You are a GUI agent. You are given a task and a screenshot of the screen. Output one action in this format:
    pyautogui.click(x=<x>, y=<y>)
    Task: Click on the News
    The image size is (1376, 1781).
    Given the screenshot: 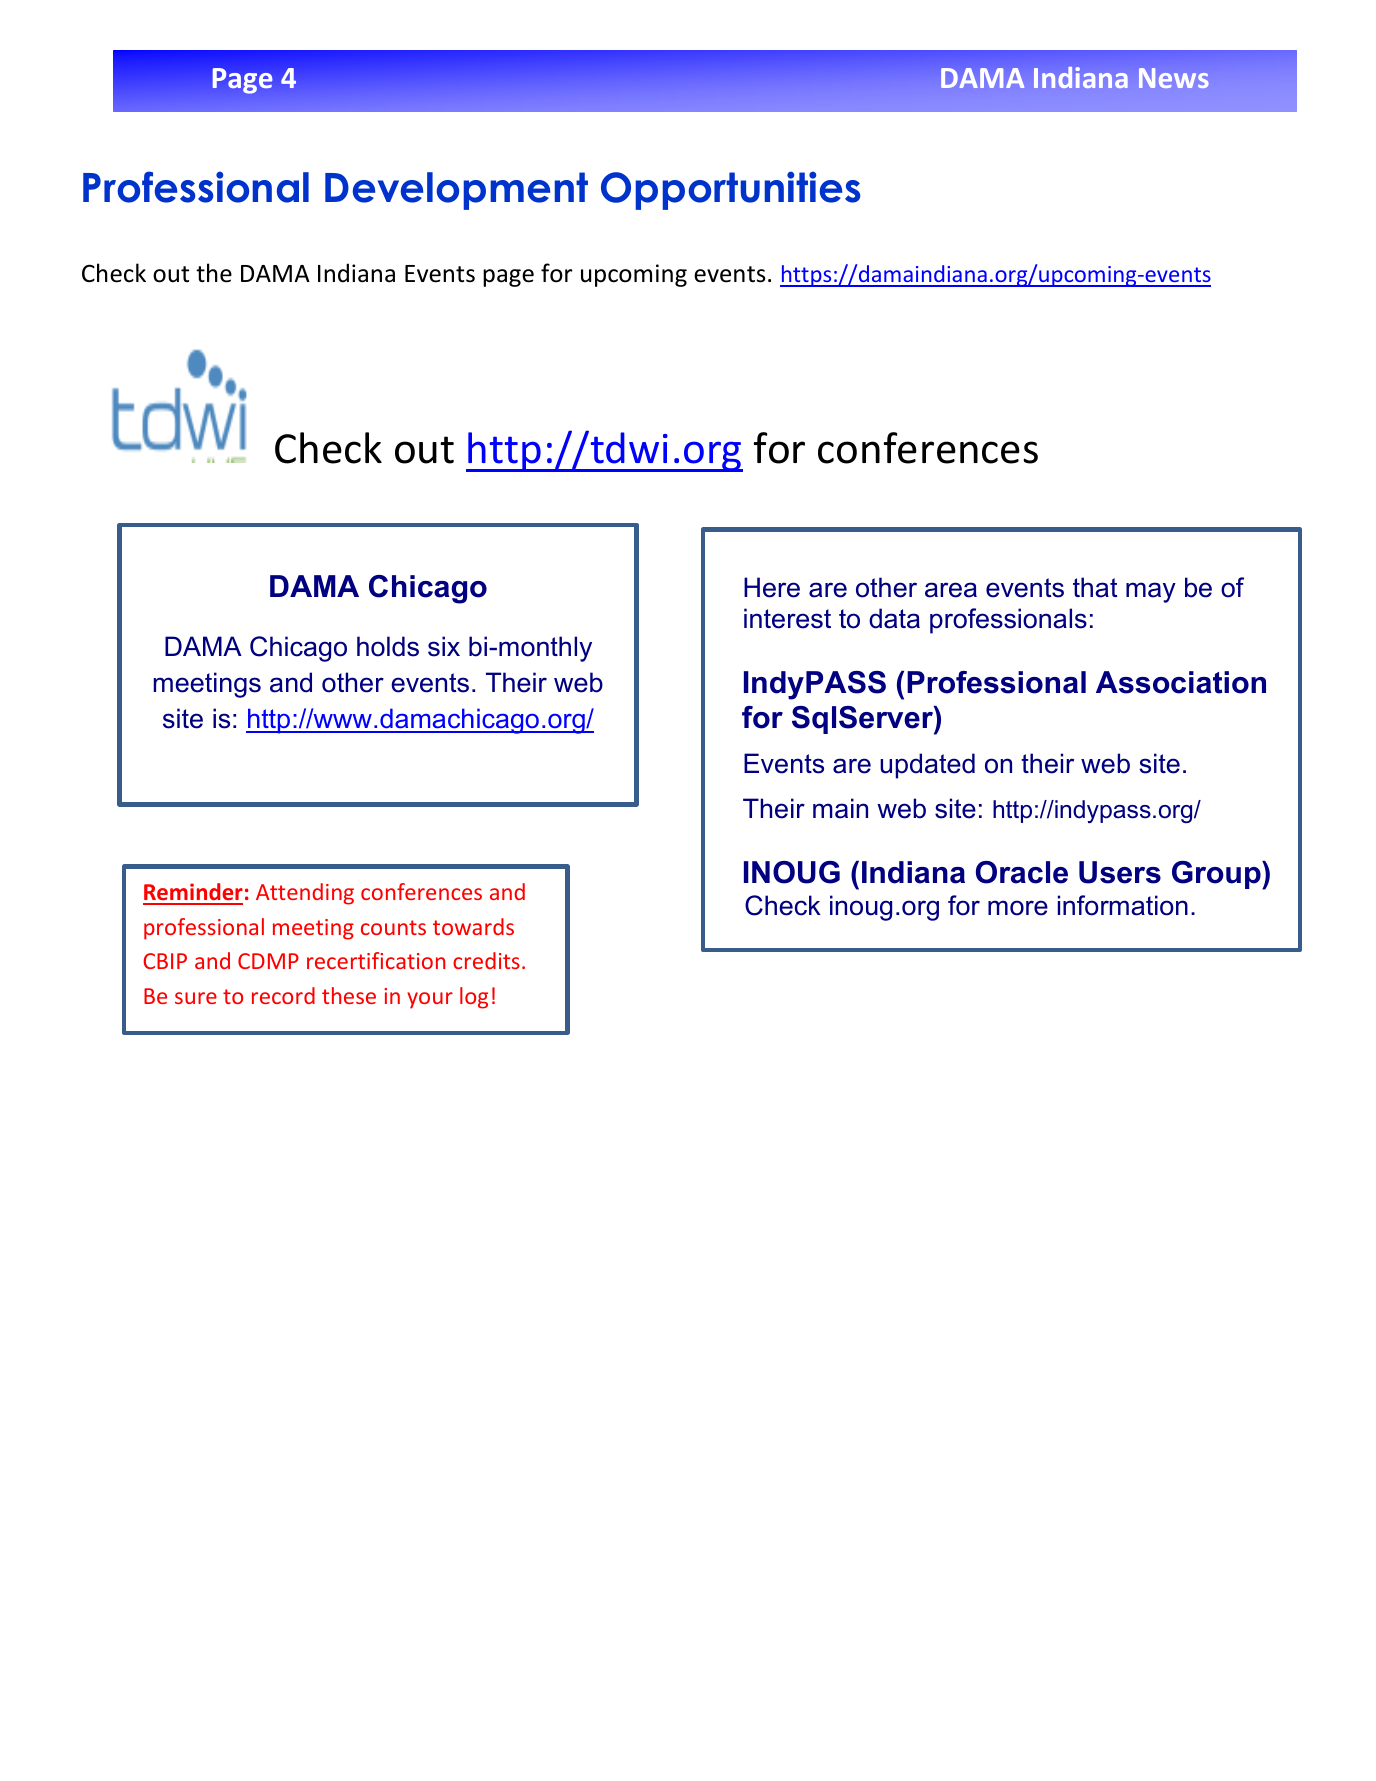 What is the action you would take?
    pyautogui.click(x=1174, y=78)
